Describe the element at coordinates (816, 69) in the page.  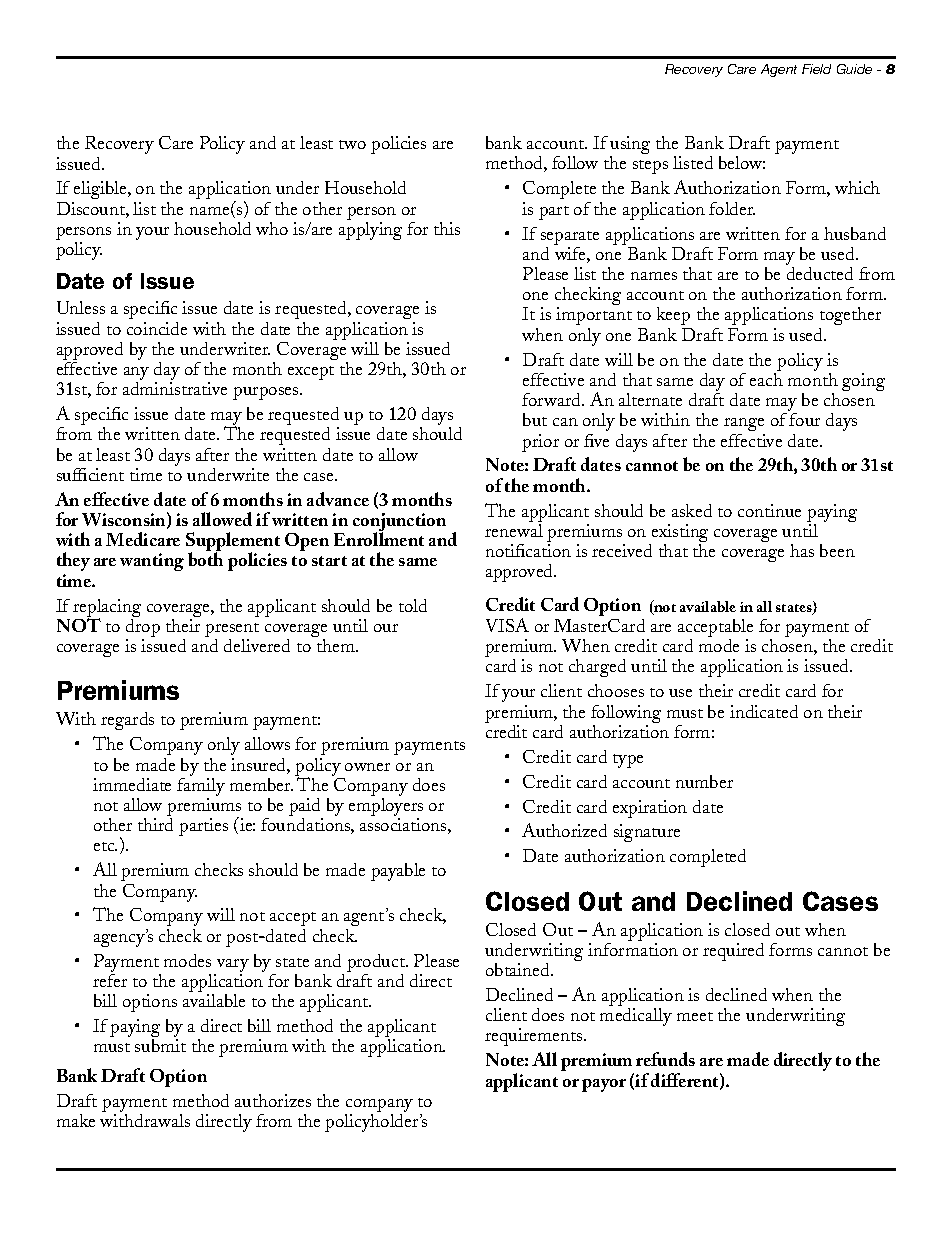
I see `Field` at that location.
